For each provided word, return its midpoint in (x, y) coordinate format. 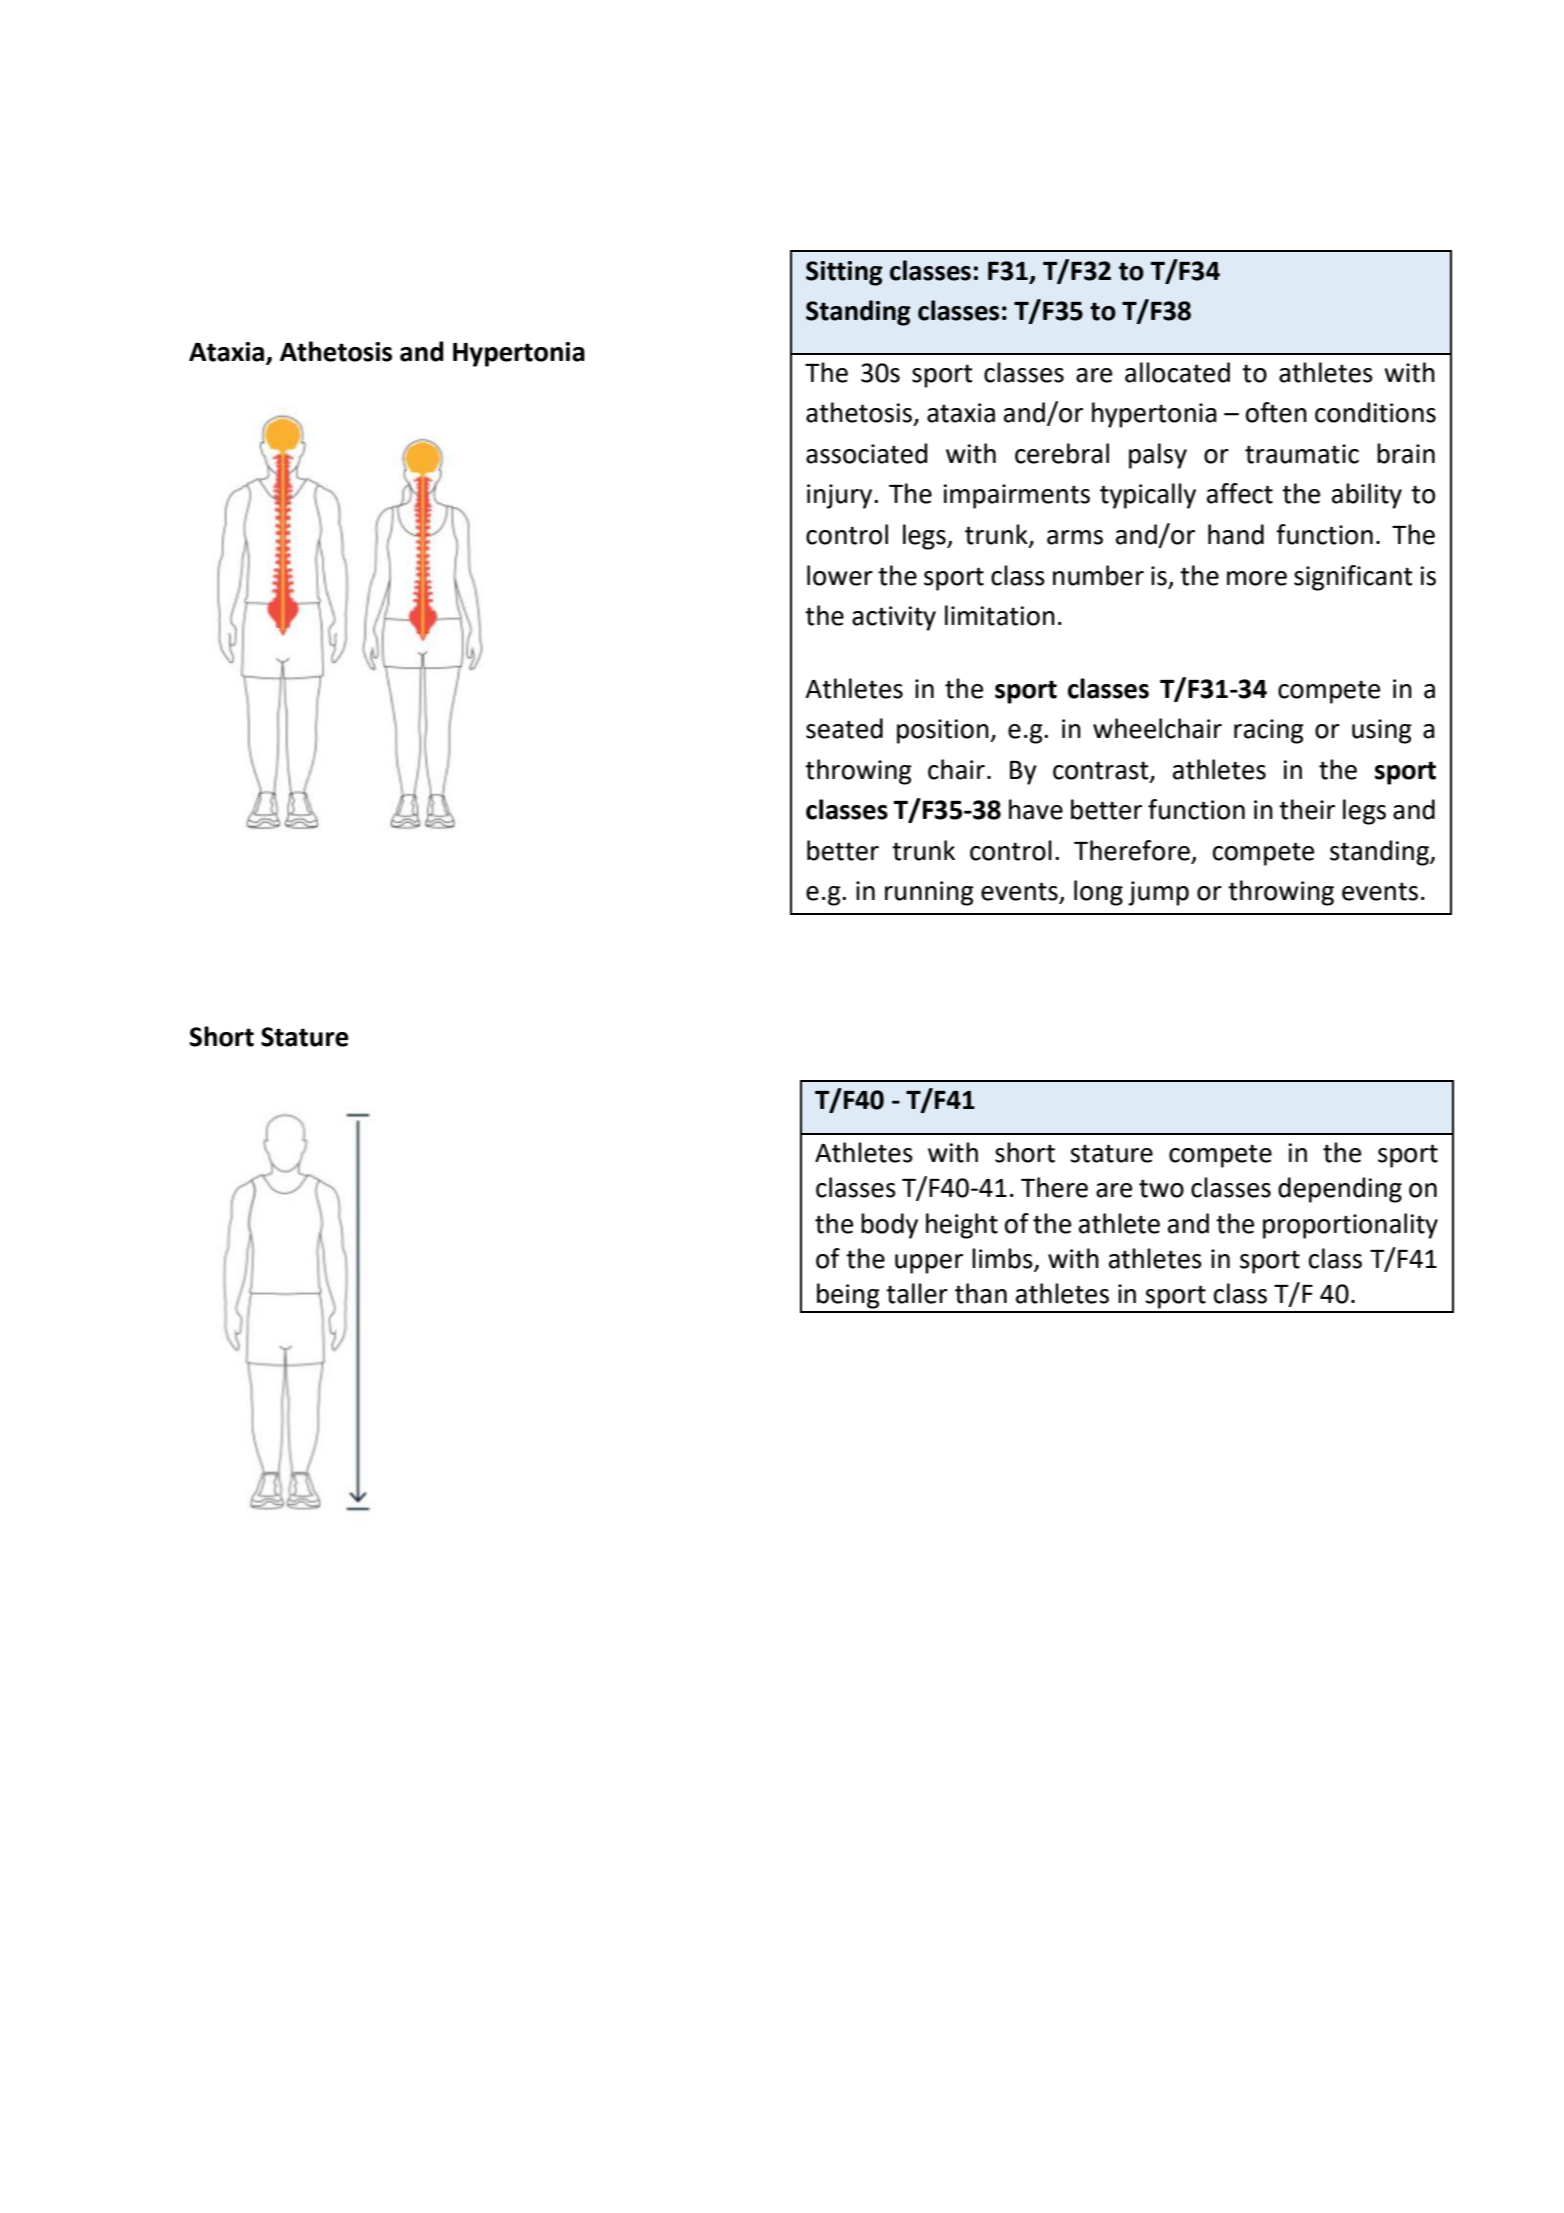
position (944, 731)
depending (1340, 1190)
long (1098, 893)
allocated (1177, 372)
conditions (1375, 412)
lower (840, 575)
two (1161, 1188)
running (929, 893)
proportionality (1350, 1226)
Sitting (844, 273)
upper (929, 1264)
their (1307, 809)
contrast (1102, 771)
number (1098, 575)
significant (1353, 578)
